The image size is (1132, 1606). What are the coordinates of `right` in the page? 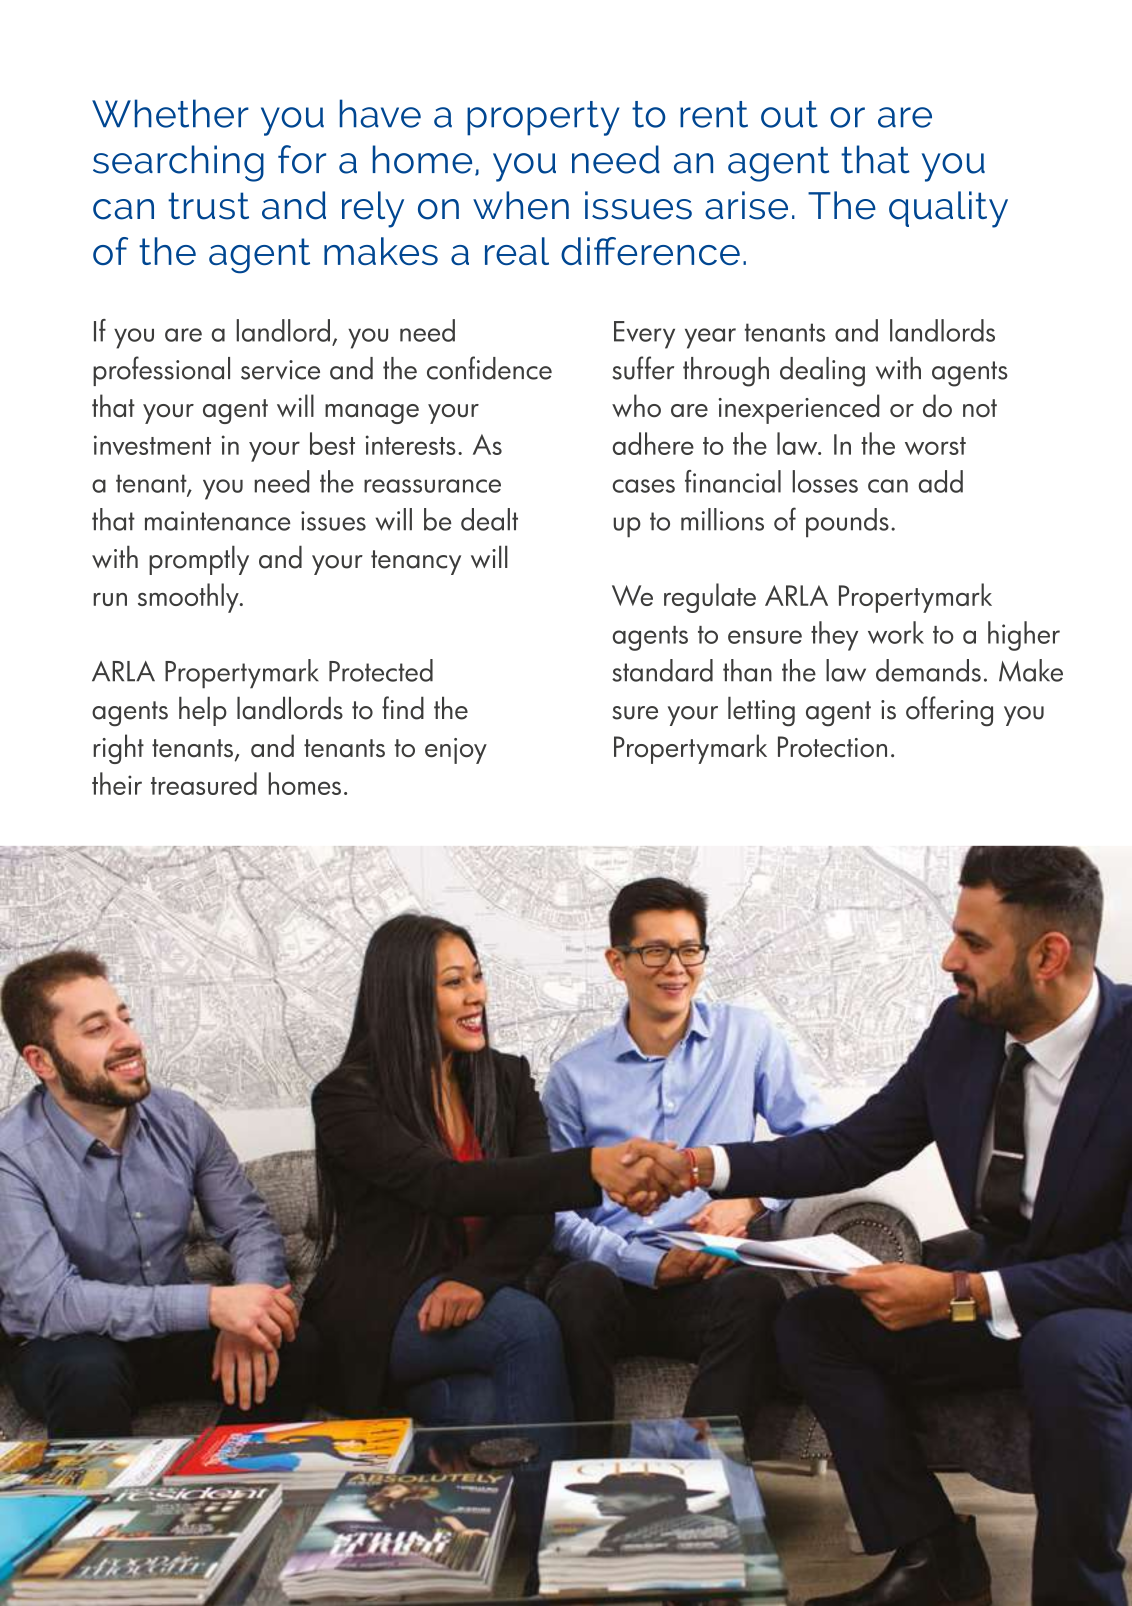 It's located at (118, 749).
